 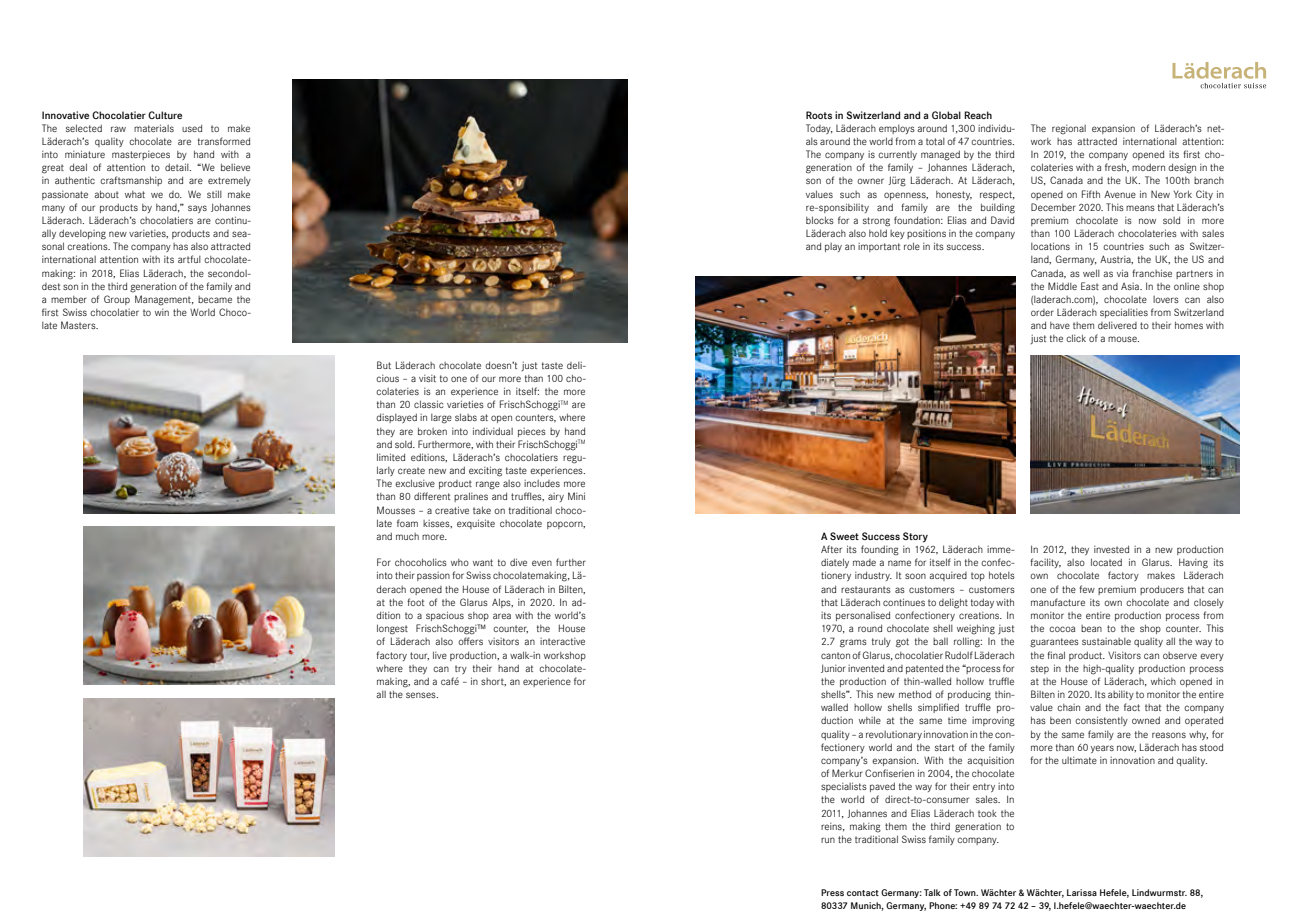 I want to click on Larissa, so click(x=1082, y=892).
